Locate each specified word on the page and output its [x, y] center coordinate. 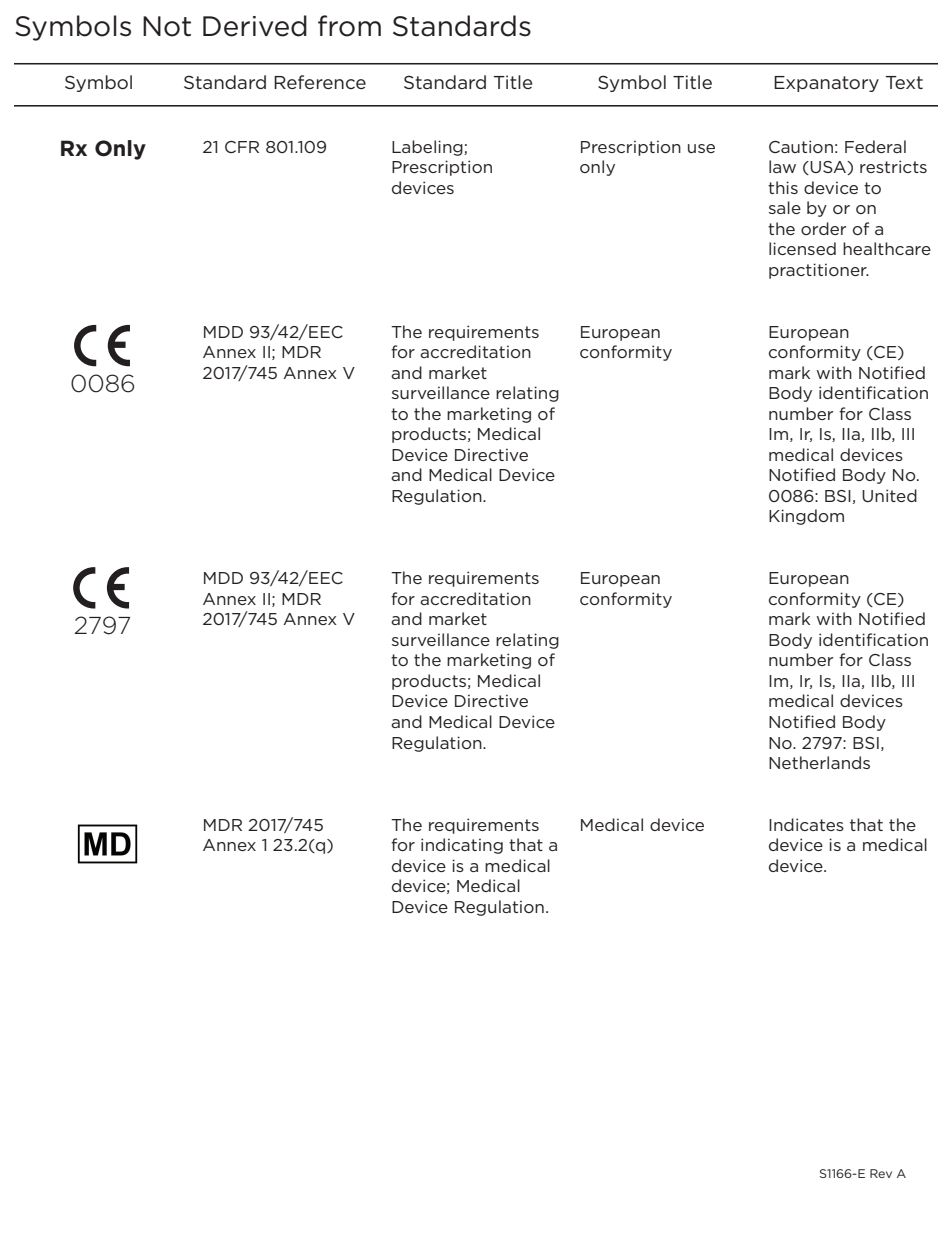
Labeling [428, 148]
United [889, 495]
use [701, 148]
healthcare [887, 248]
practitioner [819, 271]
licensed [802, 248]
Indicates [806, 824]
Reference [320, 82]
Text [904, 82]
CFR [242, 147]
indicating [462, 846]
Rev [881, 1173]
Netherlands [819, 762]
